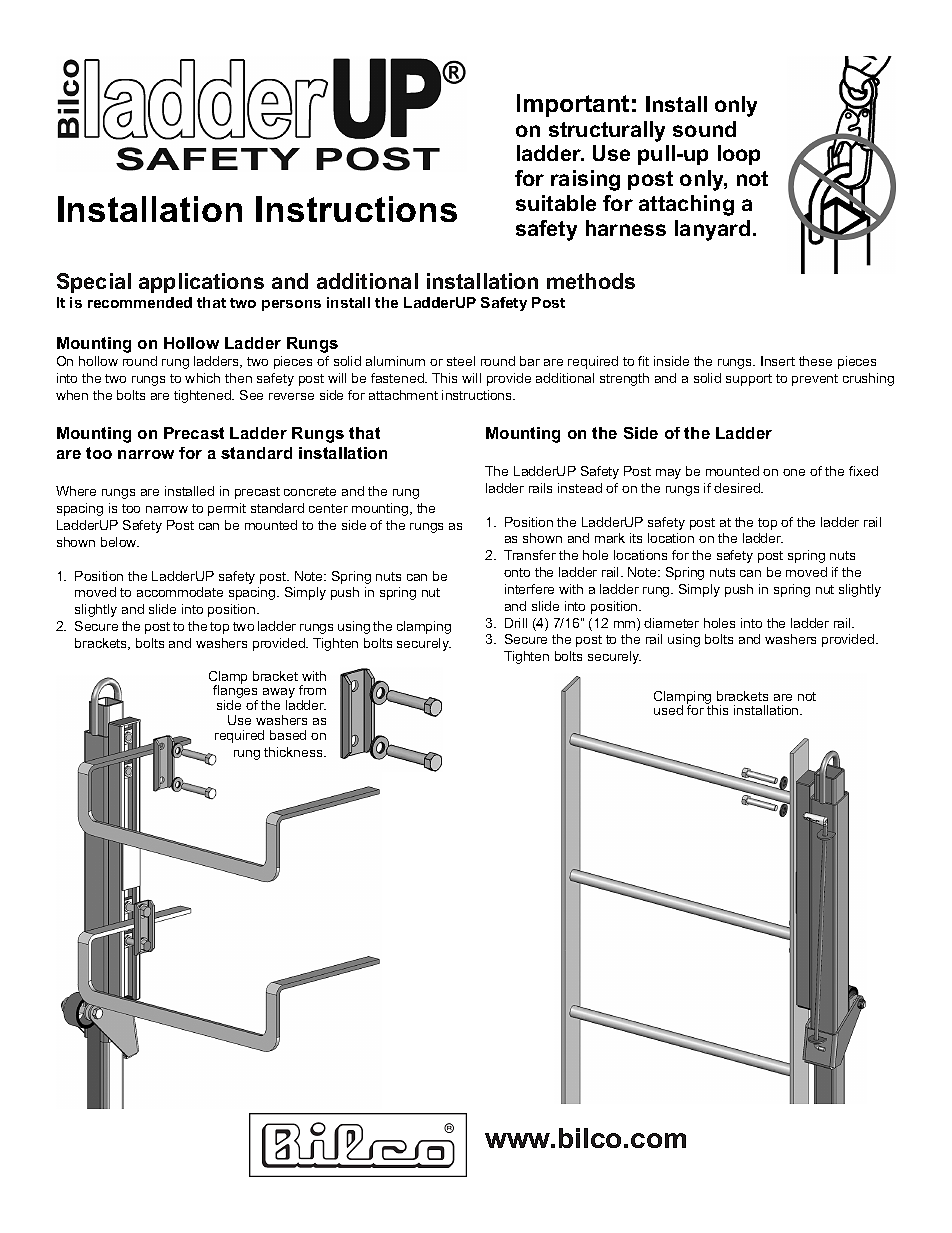  What do you see at coordinates (120, 542) in the screenshot?
I see `below` at bounding box center [120, 542].
